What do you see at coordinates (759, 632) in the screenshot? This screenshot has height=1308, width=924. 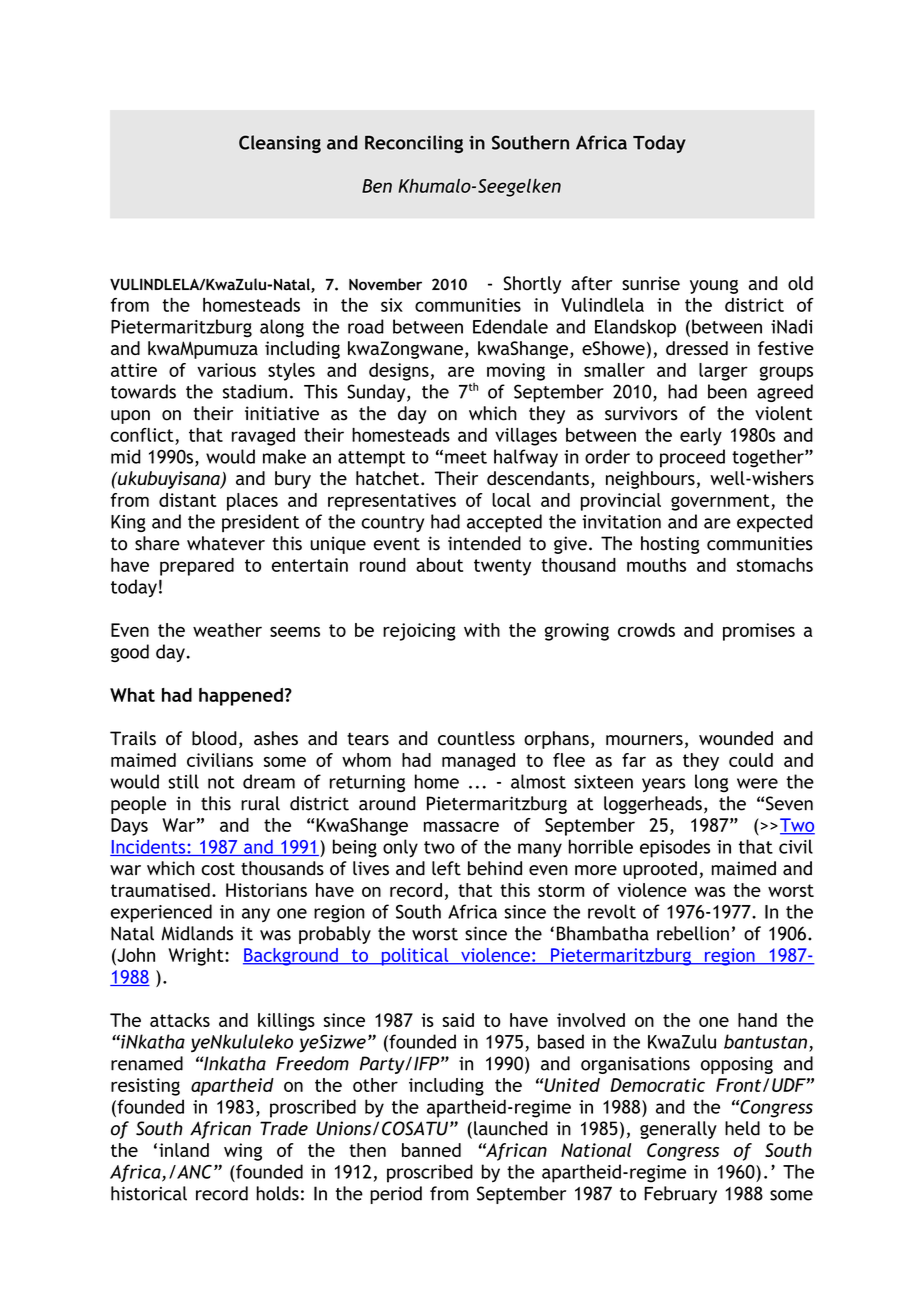 I see `promises` at bounding box center [759, 632].
